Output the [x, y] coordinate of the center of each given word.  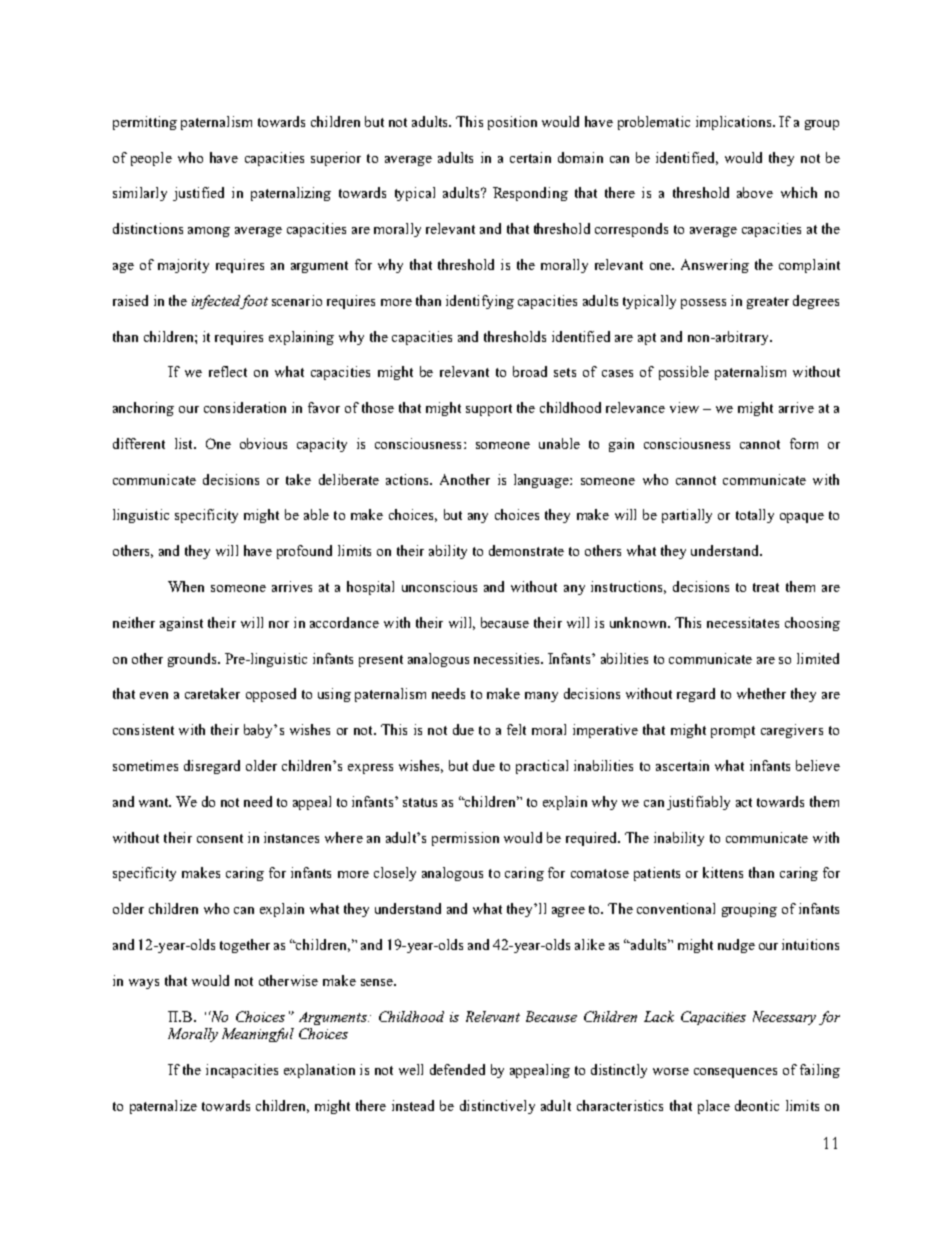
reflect [228, 371]
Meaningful [258, 1035]
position [512, 123]
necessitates [743, 622]
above [755, 192]
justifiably [698, 803]
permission [465, 839]
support [489, 410]
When [186, 586]
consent [220, 838]
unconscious [439, 586]
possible [684, 373]
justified [198, 194]
